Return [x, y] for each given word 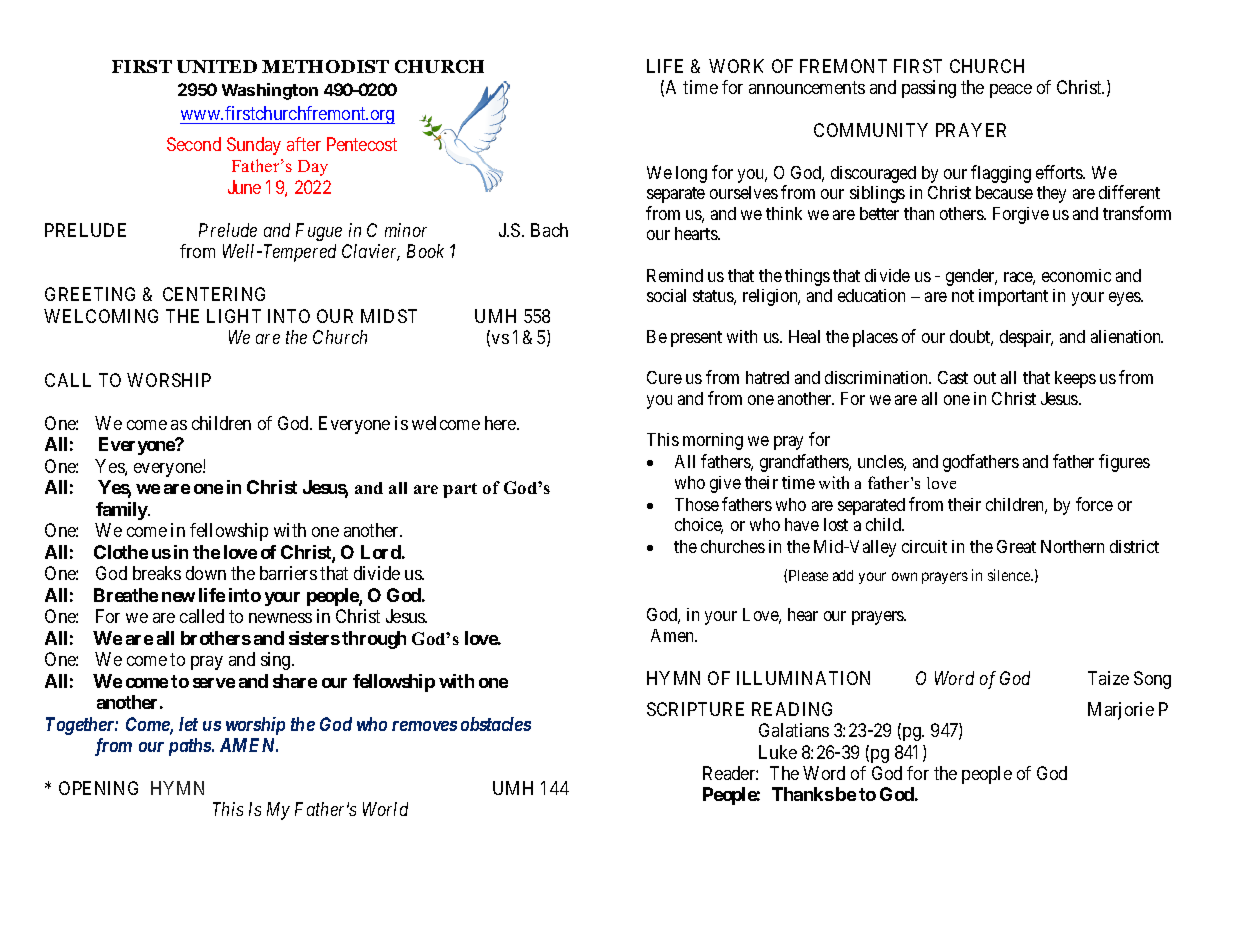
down [206, 573]
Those [697, 504]
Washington [270, 91]
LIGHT [234, 316]
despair [1026, 338]
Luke [778, 752]
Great [1016, 546]
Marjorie [1121, 711]
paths [191, 747]
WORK [736, 66]
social [666, 295]
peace [1011, 91]
